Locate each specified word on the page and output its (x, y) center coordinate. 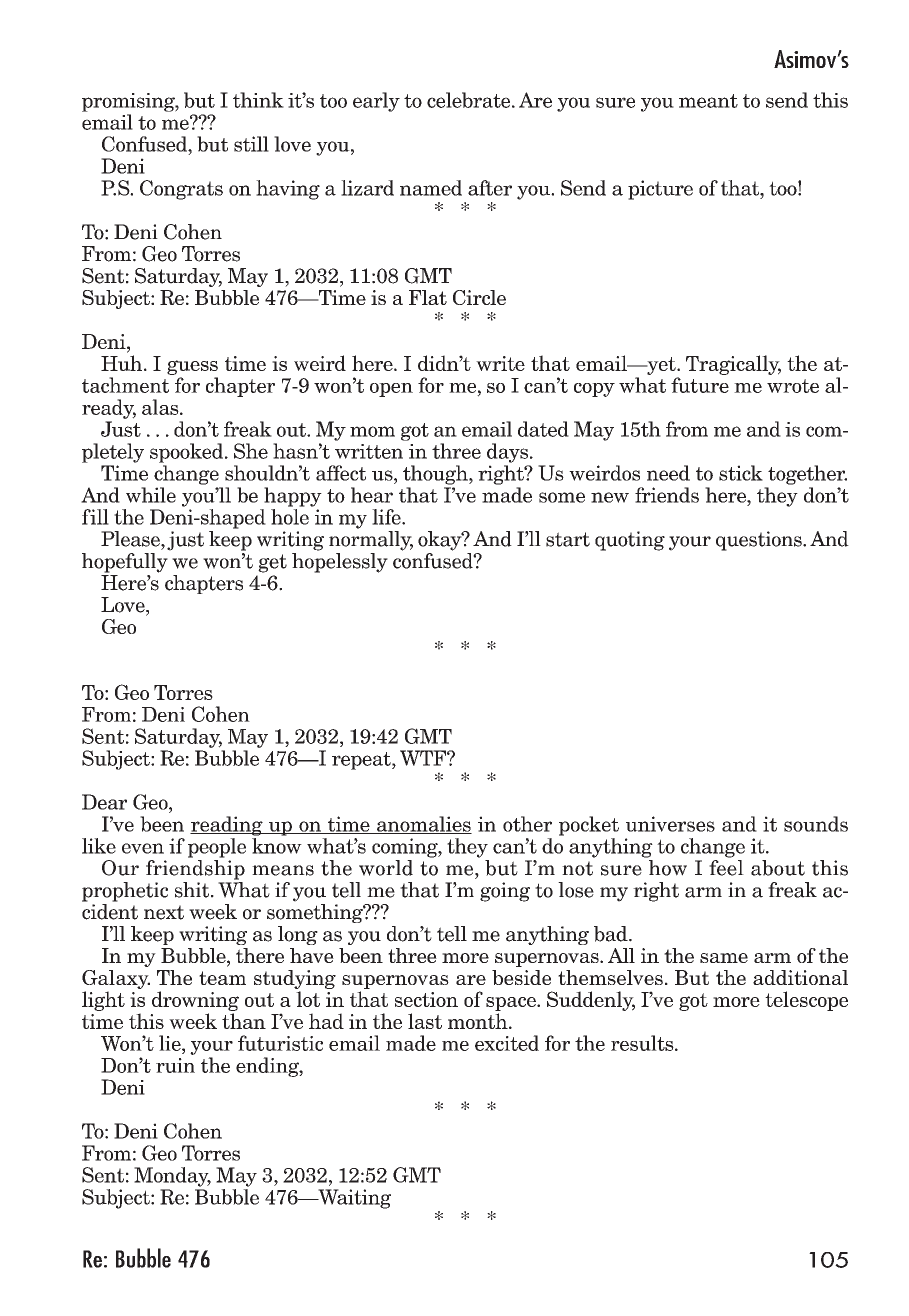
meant (708, 101)
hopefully (125, 563)
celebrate (470, 100)
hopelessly (340, 563)
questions (760, 541)
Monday (172, 1177)
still (251, 144)
